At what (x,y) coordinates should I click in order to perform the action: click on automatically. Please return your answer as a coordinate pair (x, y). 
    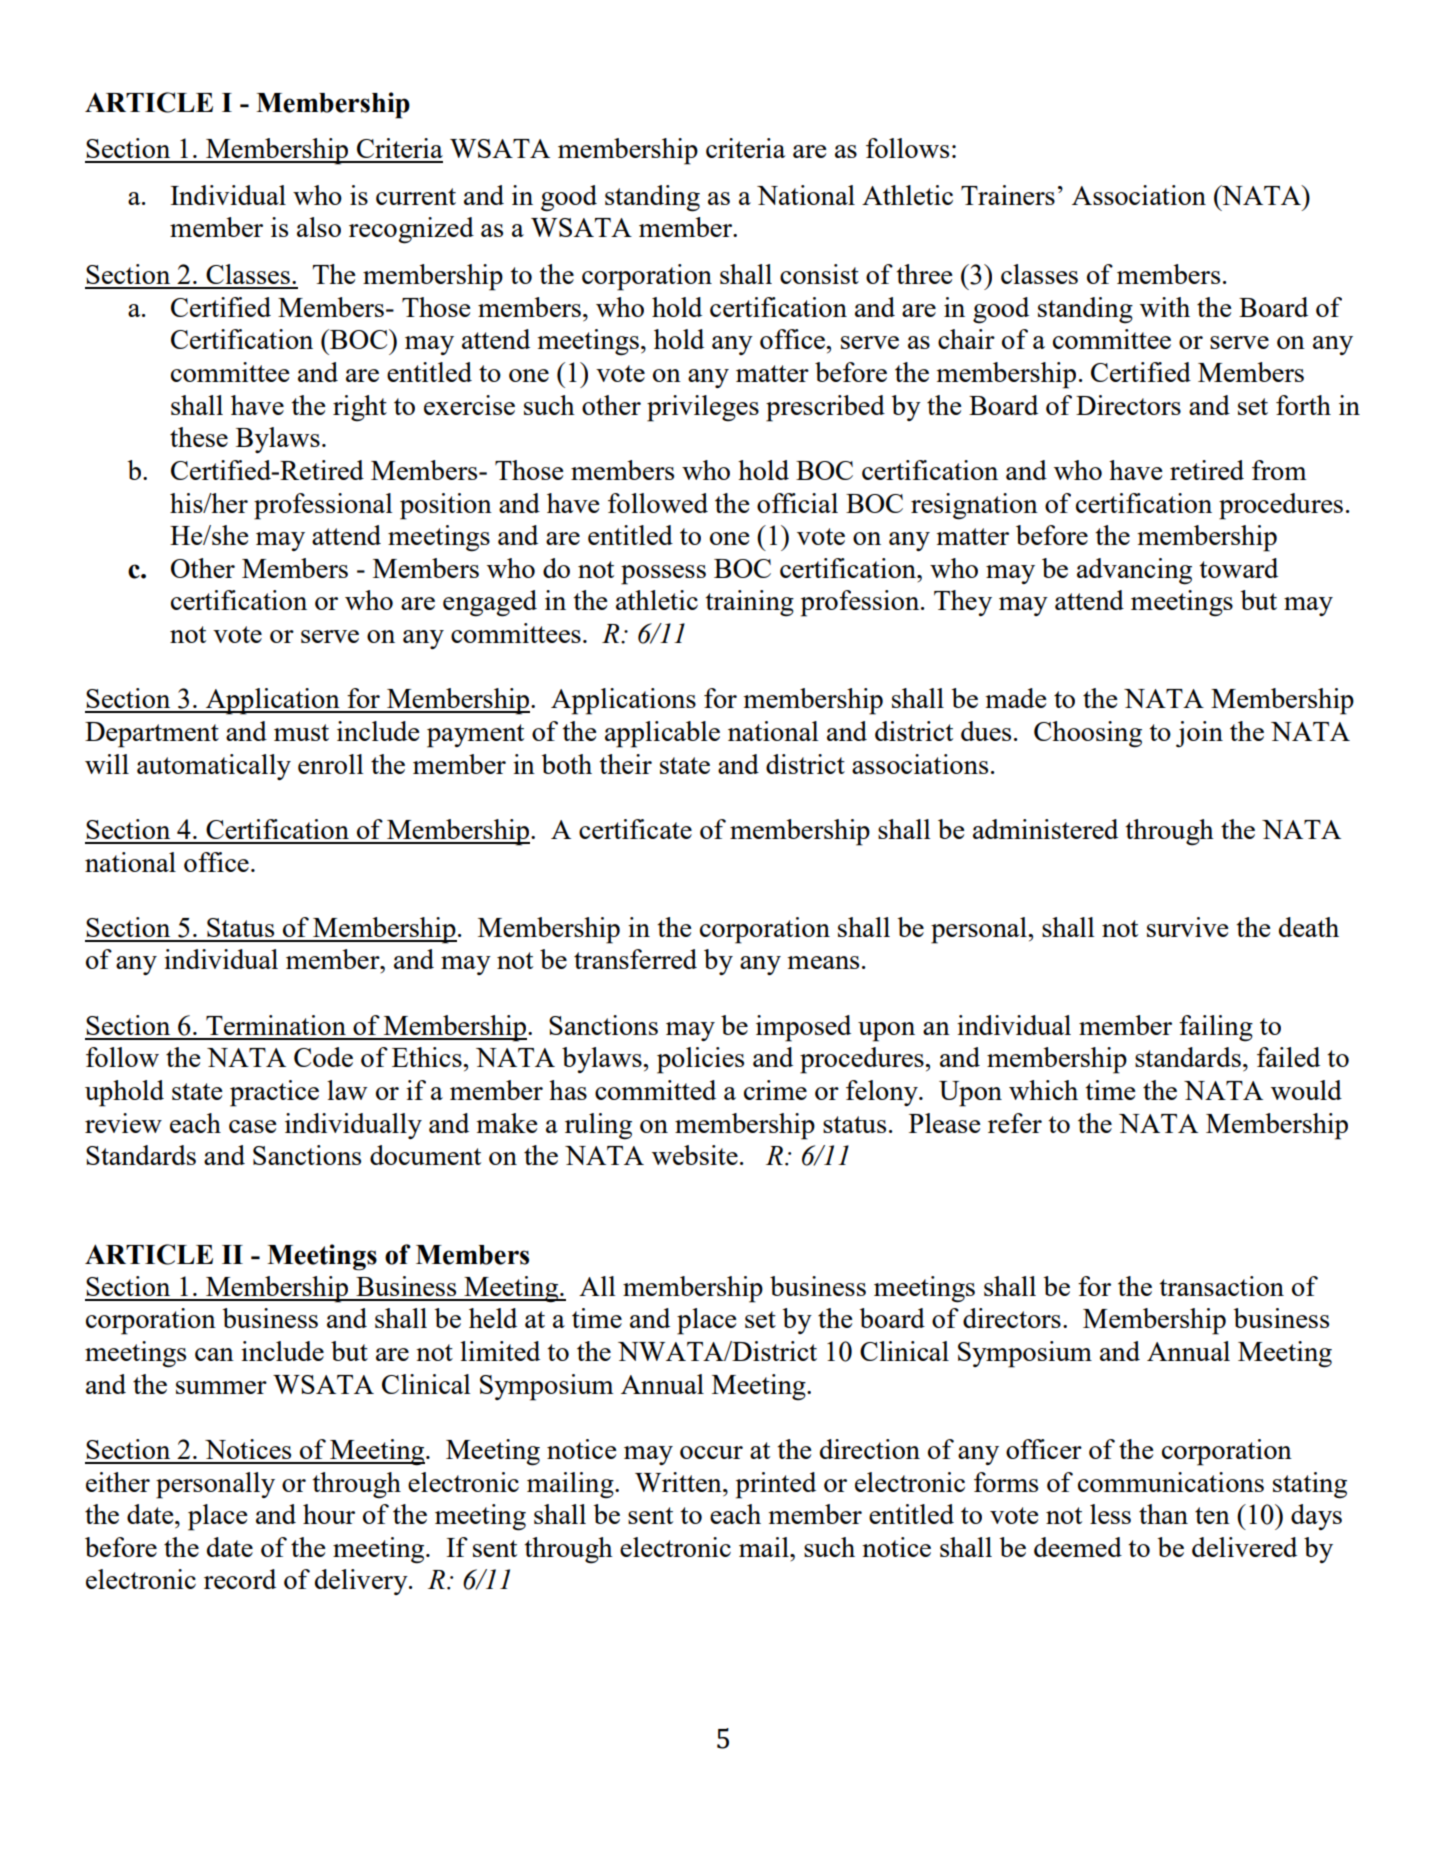
    Looking at the image, I should click on (214, 767).
